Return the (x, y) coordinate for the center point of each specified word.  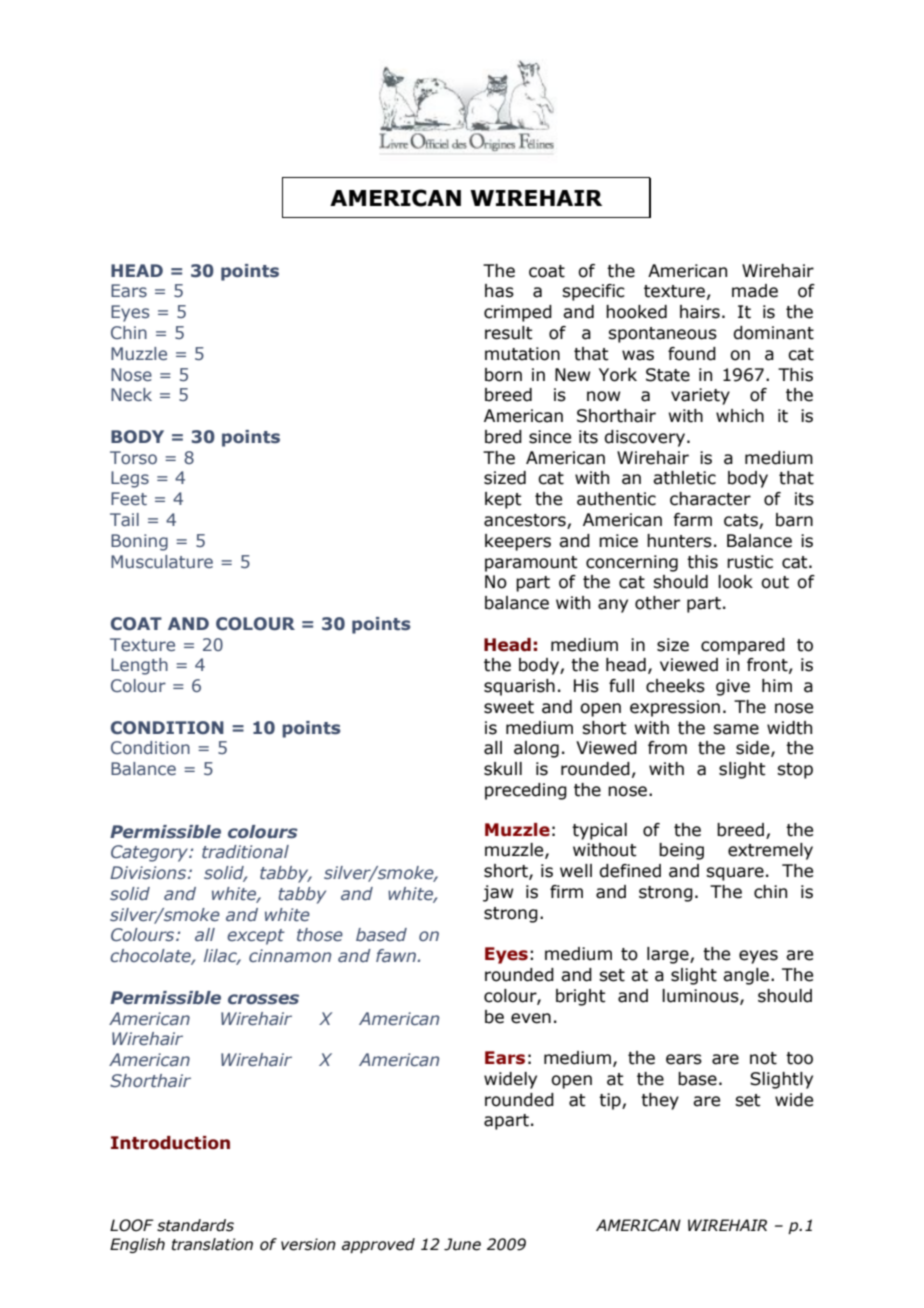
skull (503, 769)
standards (195, 1225)
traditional (245, 851)
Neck (131, 394)
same (736, 729)
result (509, 333)
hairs (700, 312)
